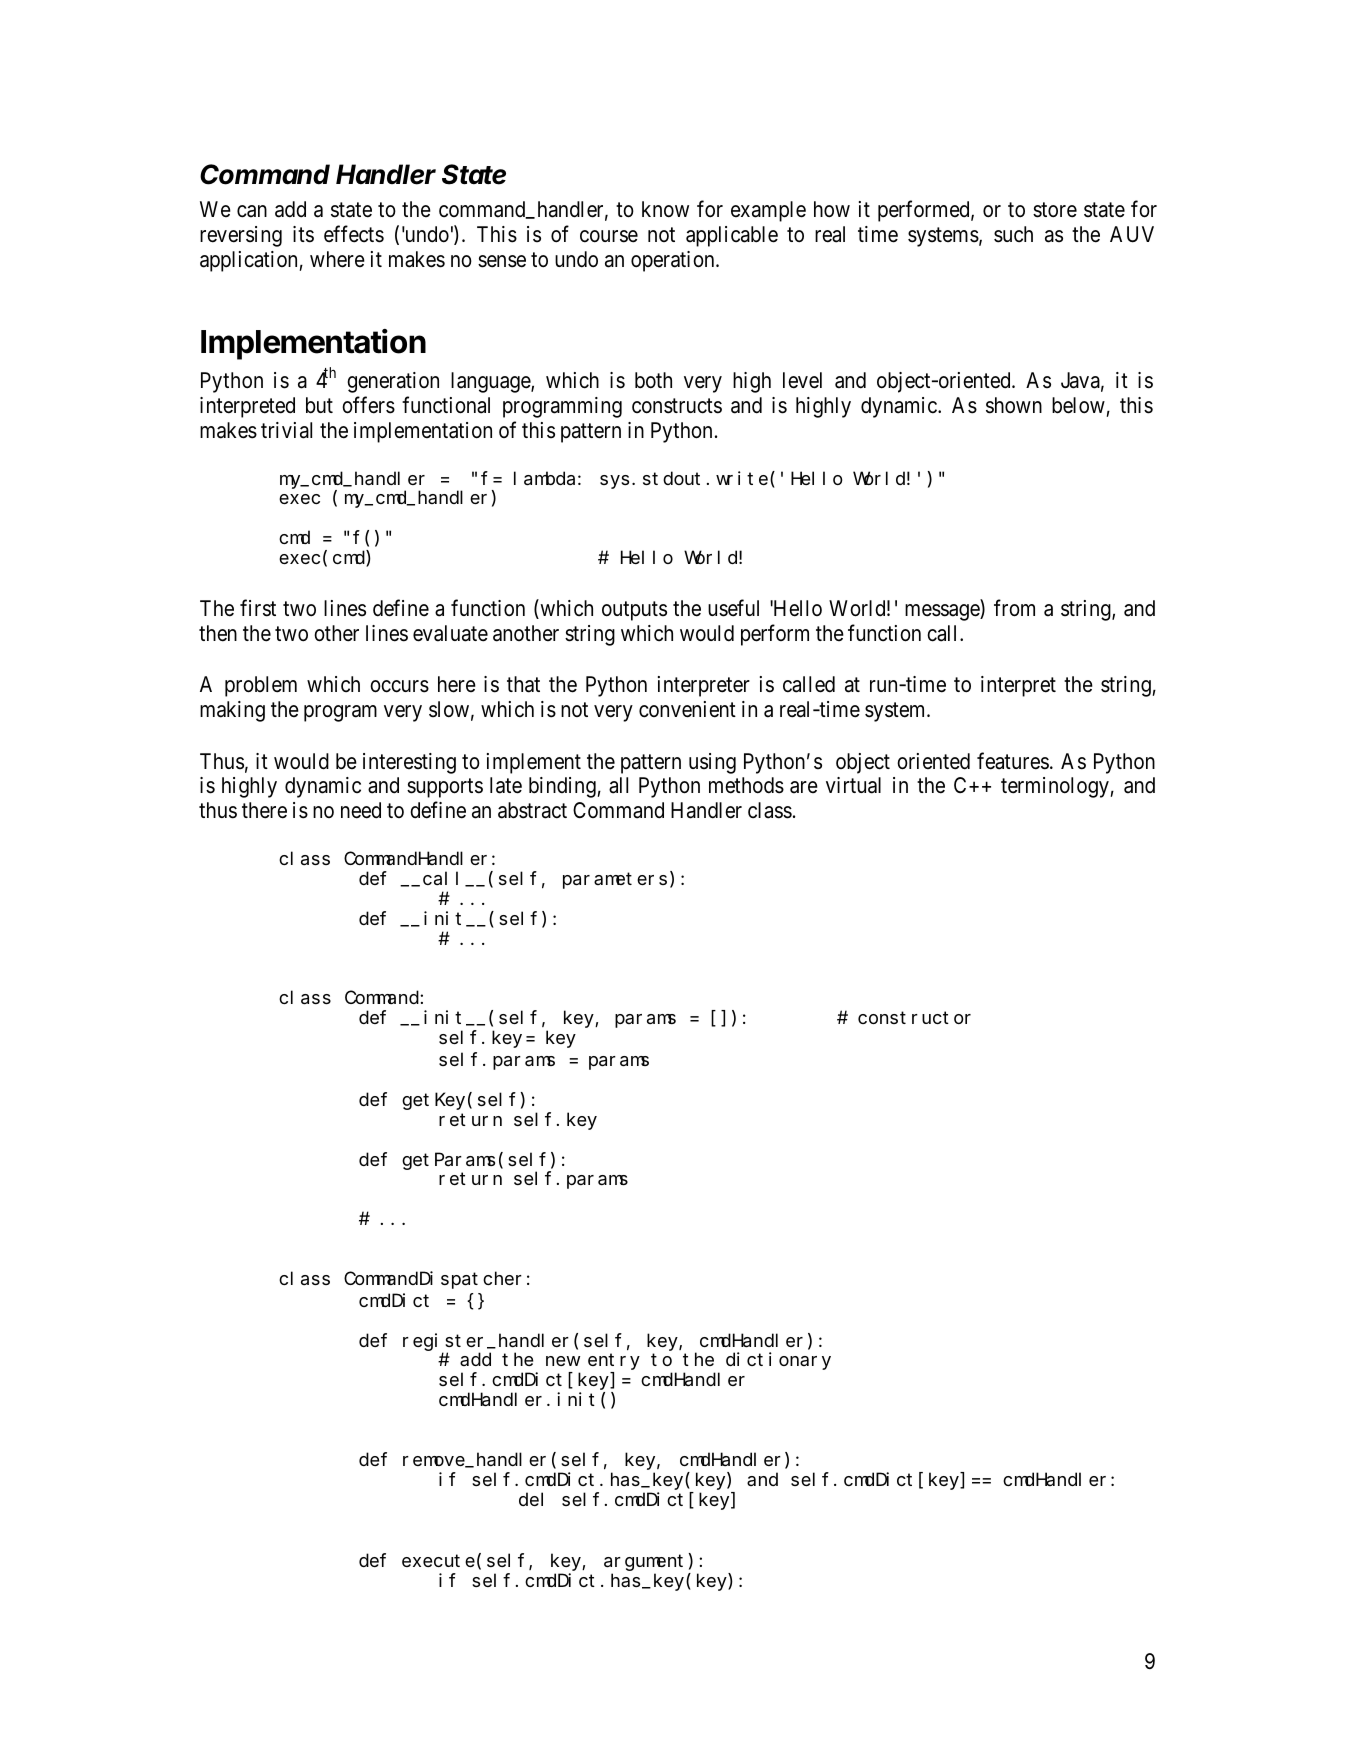  Describe the element at coordinates (445, 788) in the image. I see `supports` at that location.
